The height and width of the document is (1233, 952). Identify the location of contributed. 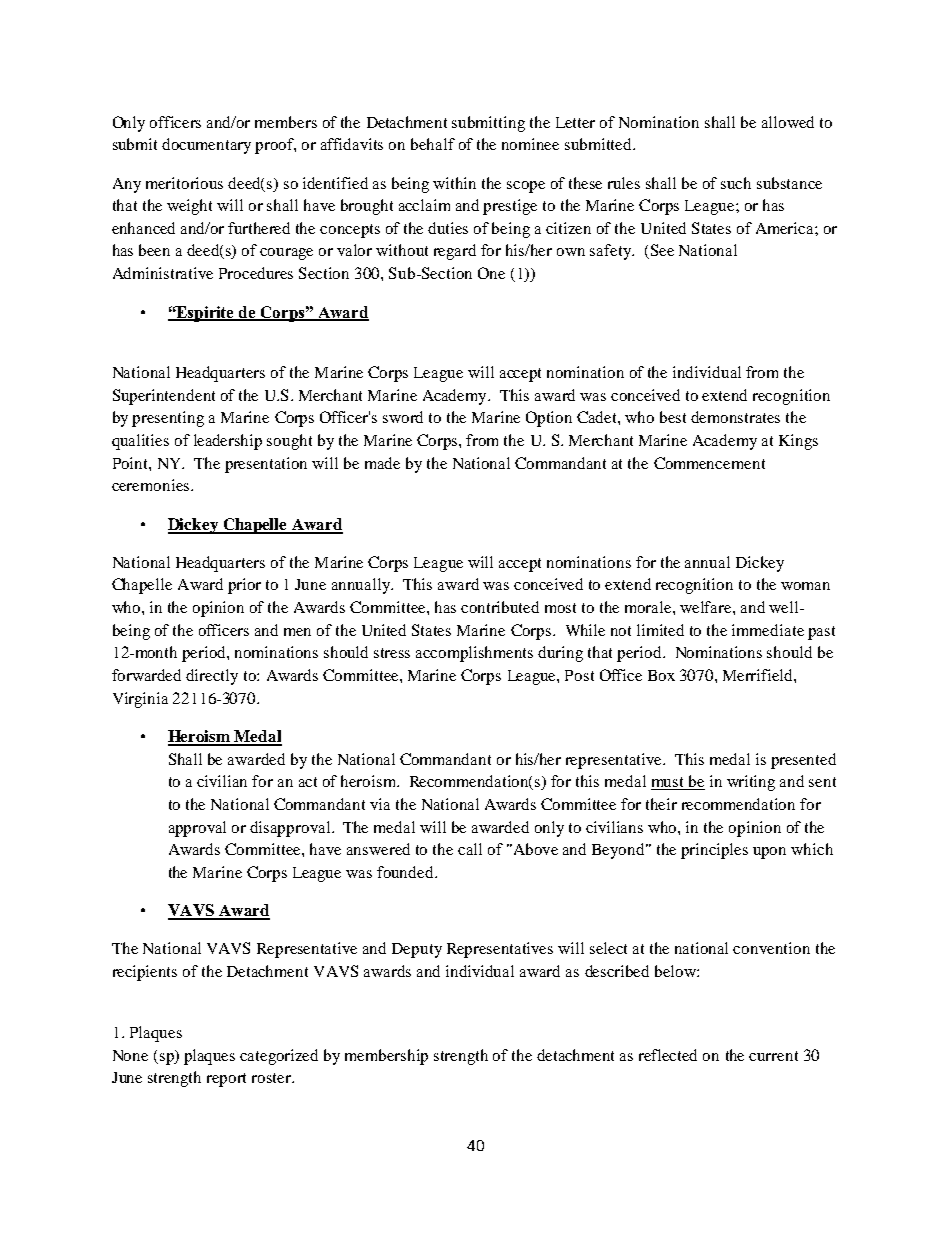
(500, 607).
